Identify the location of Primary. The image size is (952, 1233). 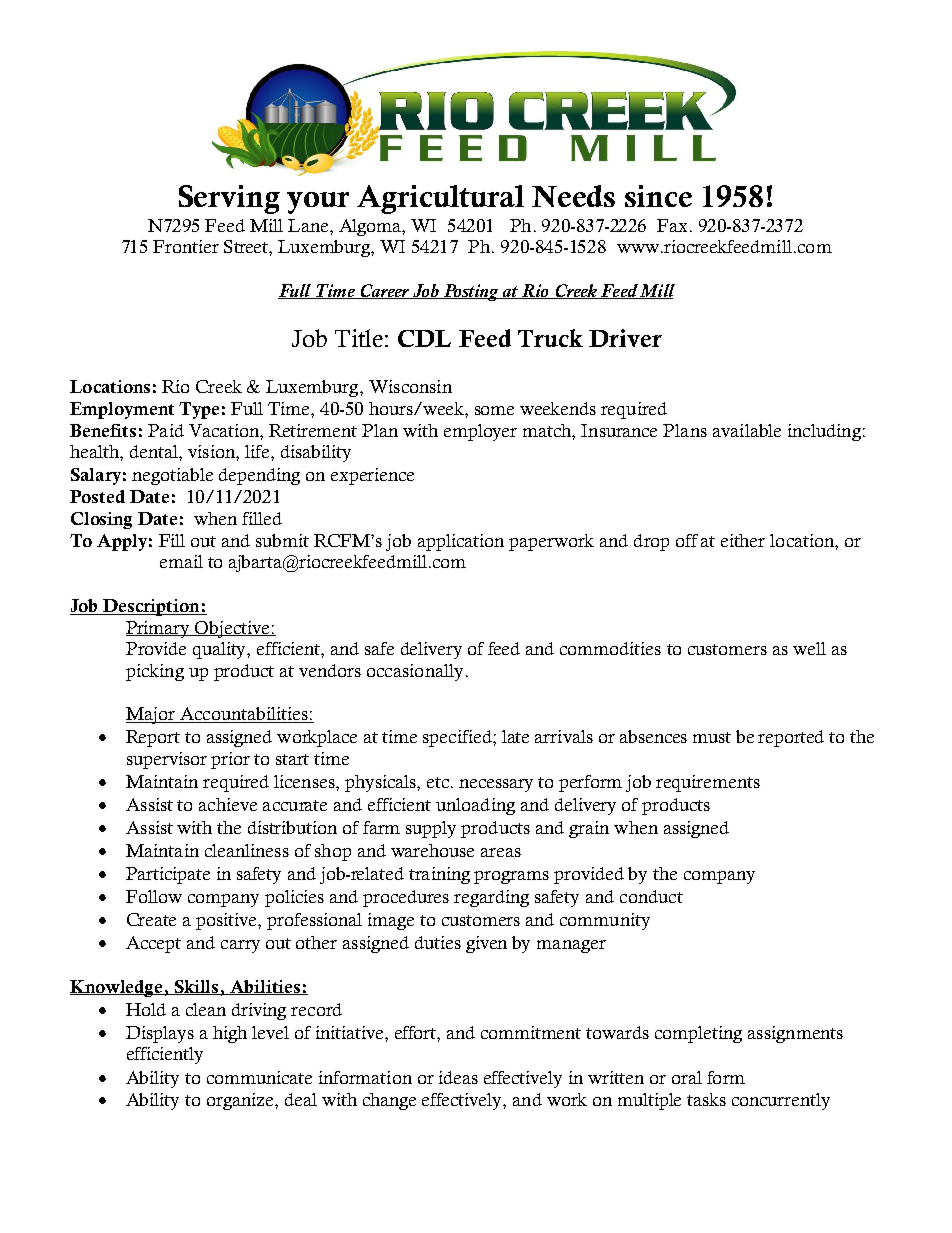
(159, 629).
